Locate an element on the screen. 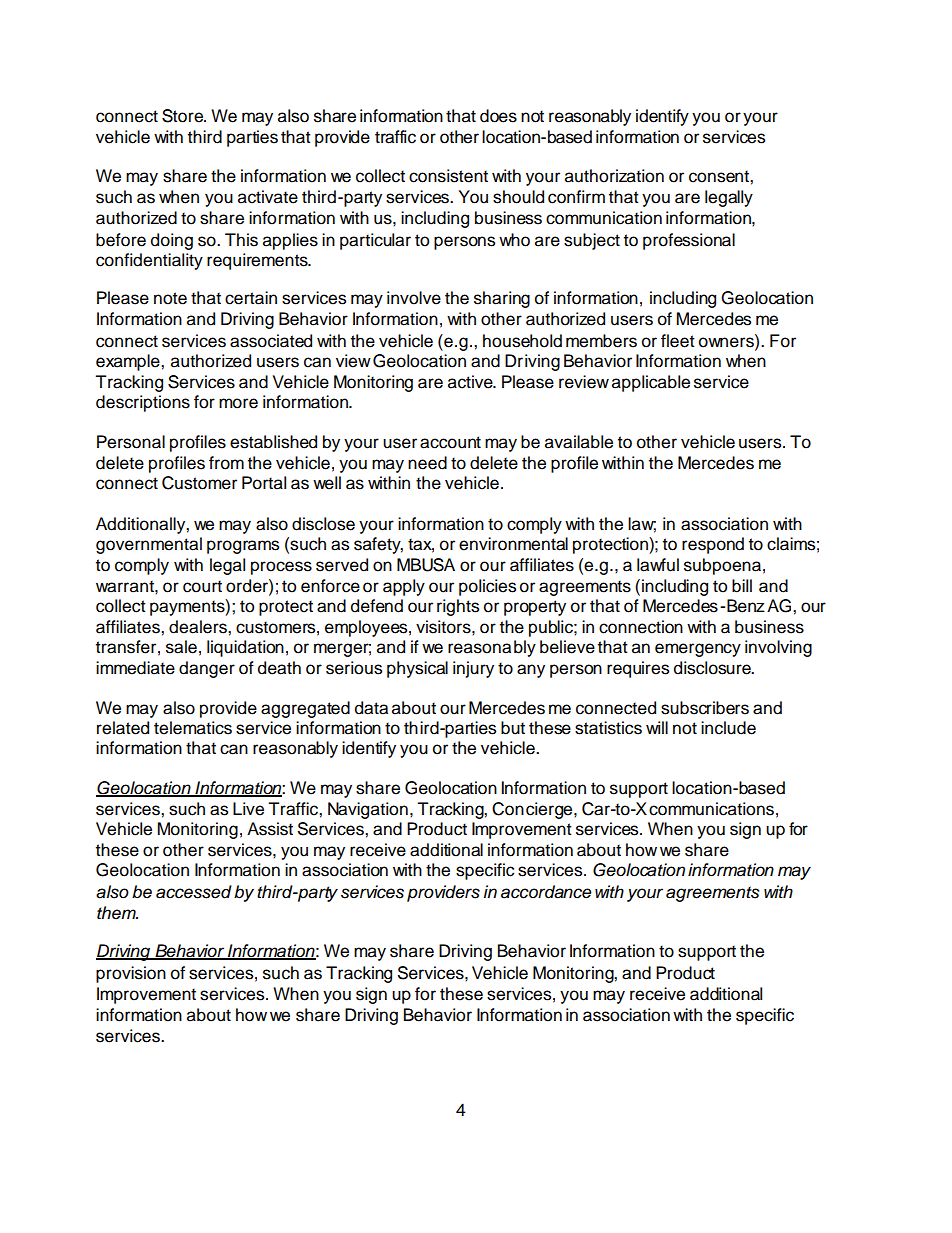  consent is located at coordinates (720, 176).
